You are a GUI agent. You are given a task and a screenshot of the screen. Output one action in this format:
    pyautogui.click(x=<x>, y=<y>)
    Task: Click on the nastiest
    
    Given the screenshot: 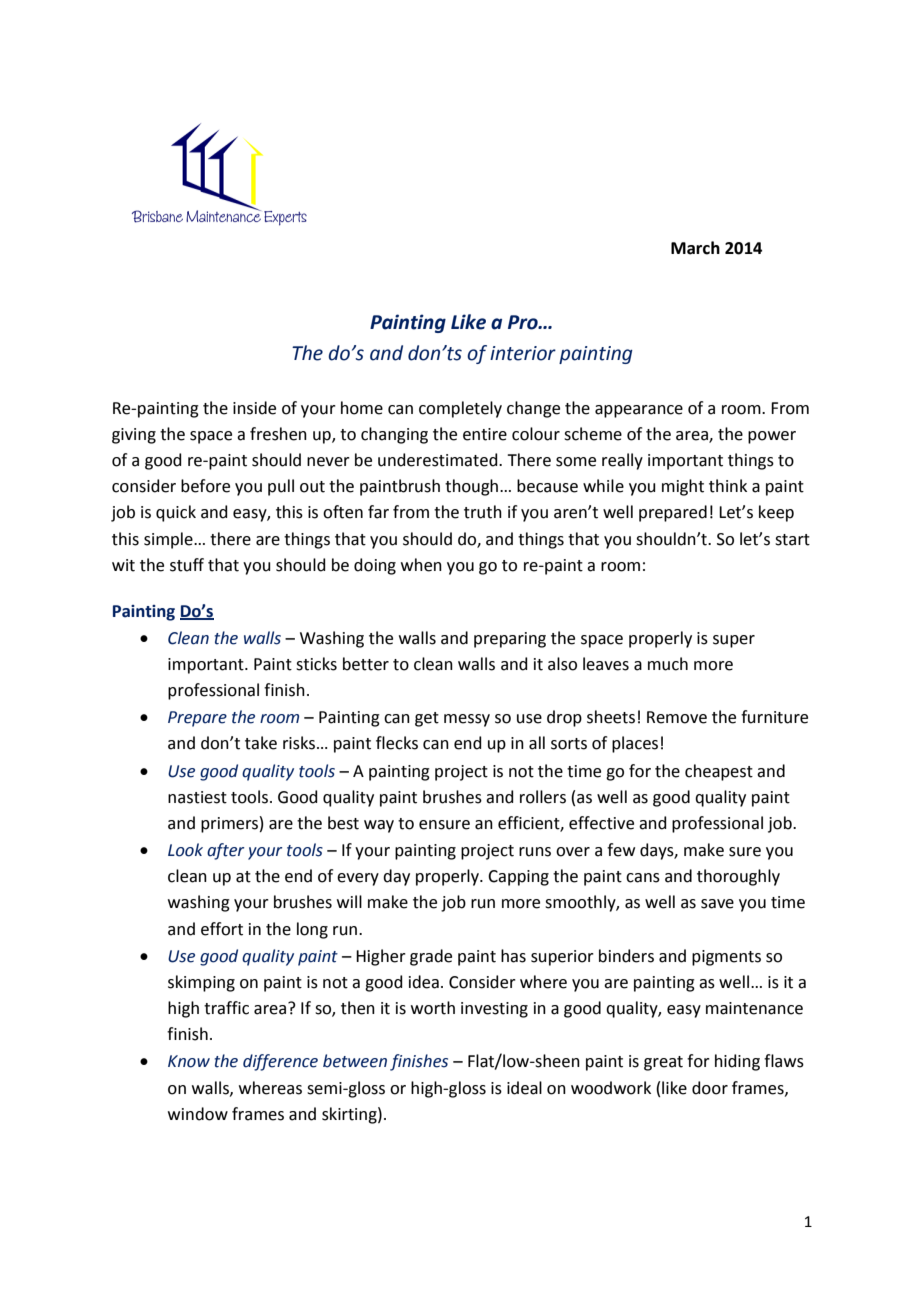 What is the action you would take?
    pyautogui.click(x=197, y=797)
